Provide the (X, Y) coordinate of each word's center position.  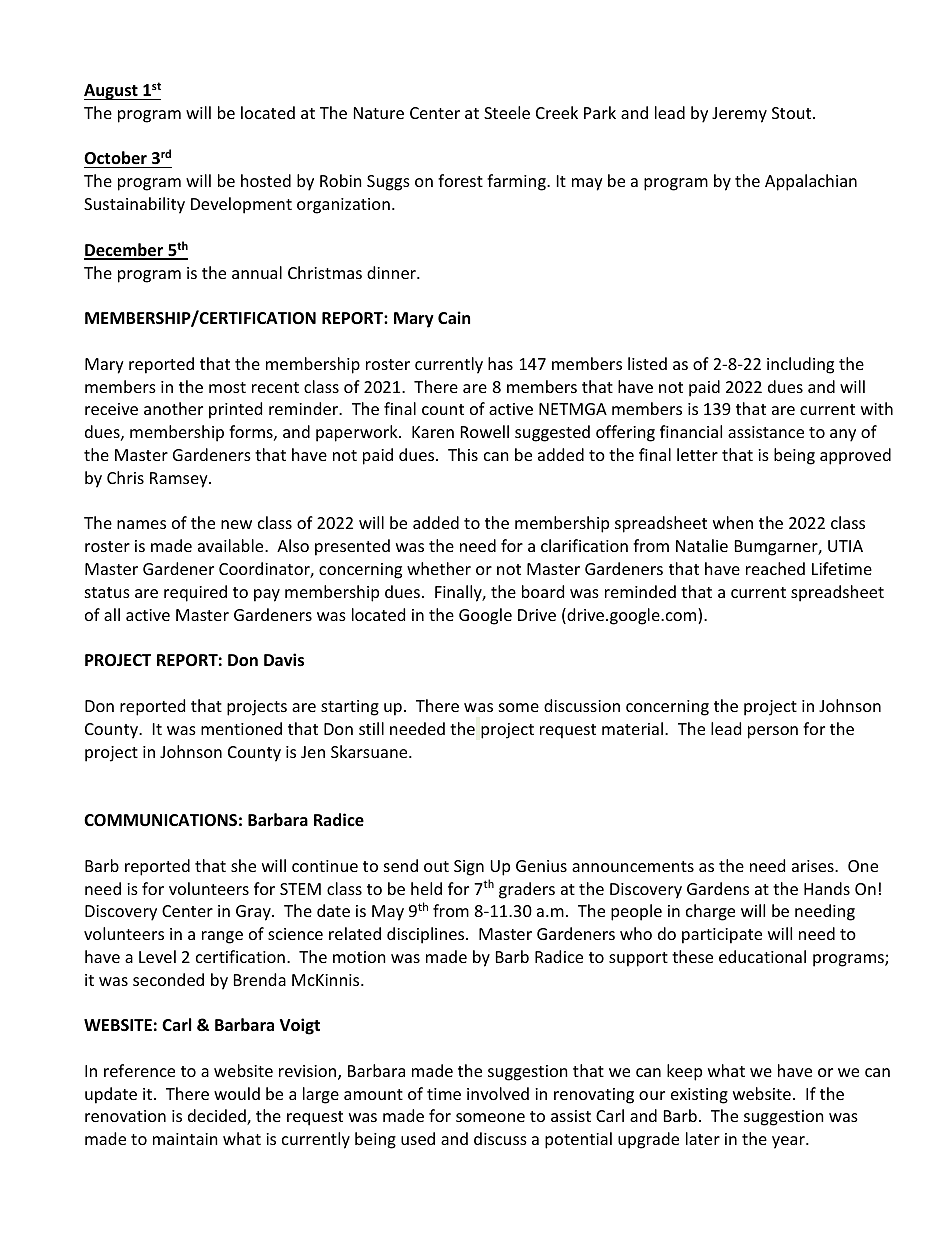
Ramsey (180, 480)
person (773, 732)
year (789, 1142)
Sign (469, 868)
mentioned (241, 728)
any (843, 435)
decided (218, 1117)
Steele (507, 112)
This (463, 454)
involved (498, 1093)
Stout (793, 113)
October (116, 159)
